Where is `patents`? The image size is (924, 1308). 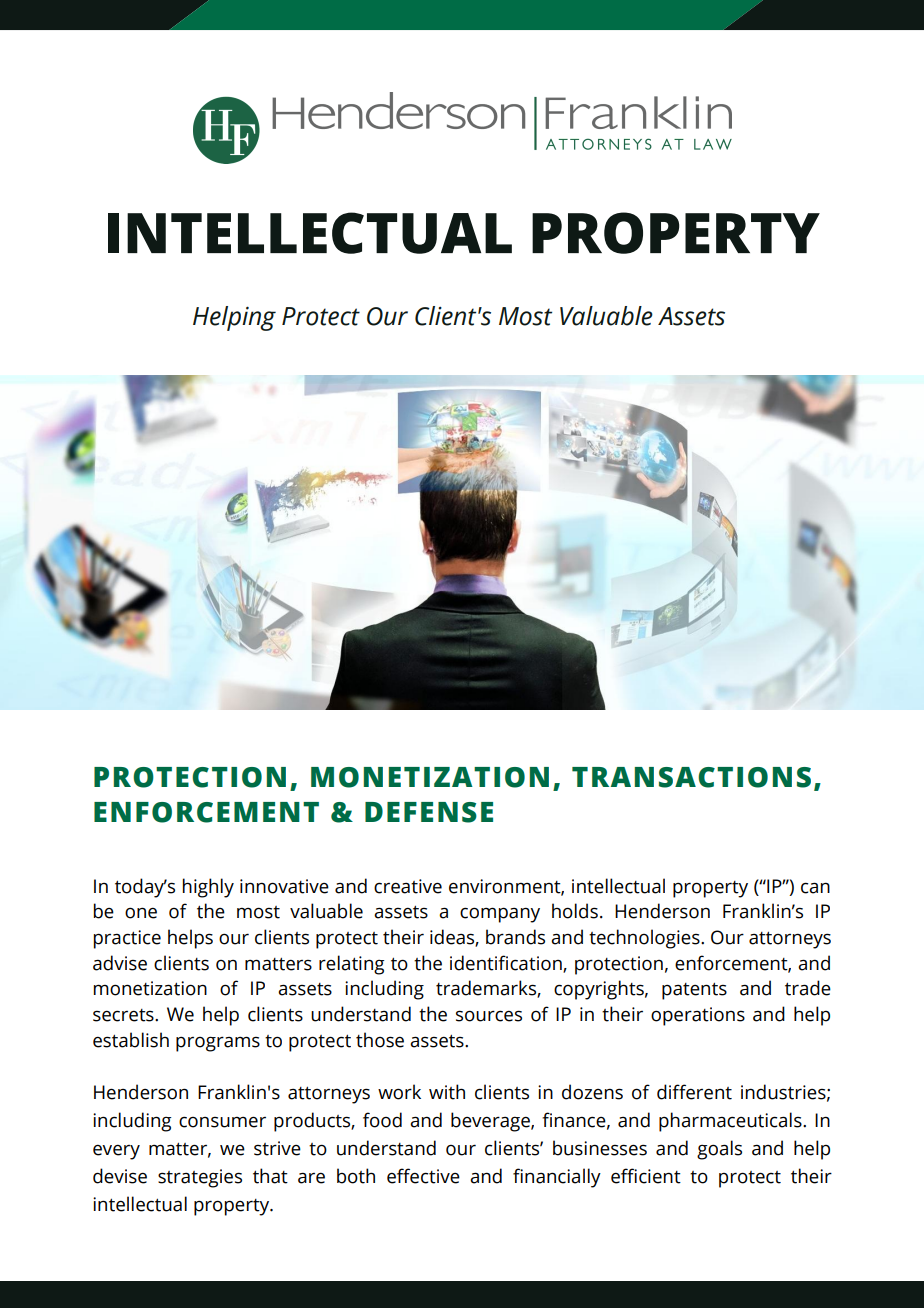 patents is located at coordinates (694, 991).
